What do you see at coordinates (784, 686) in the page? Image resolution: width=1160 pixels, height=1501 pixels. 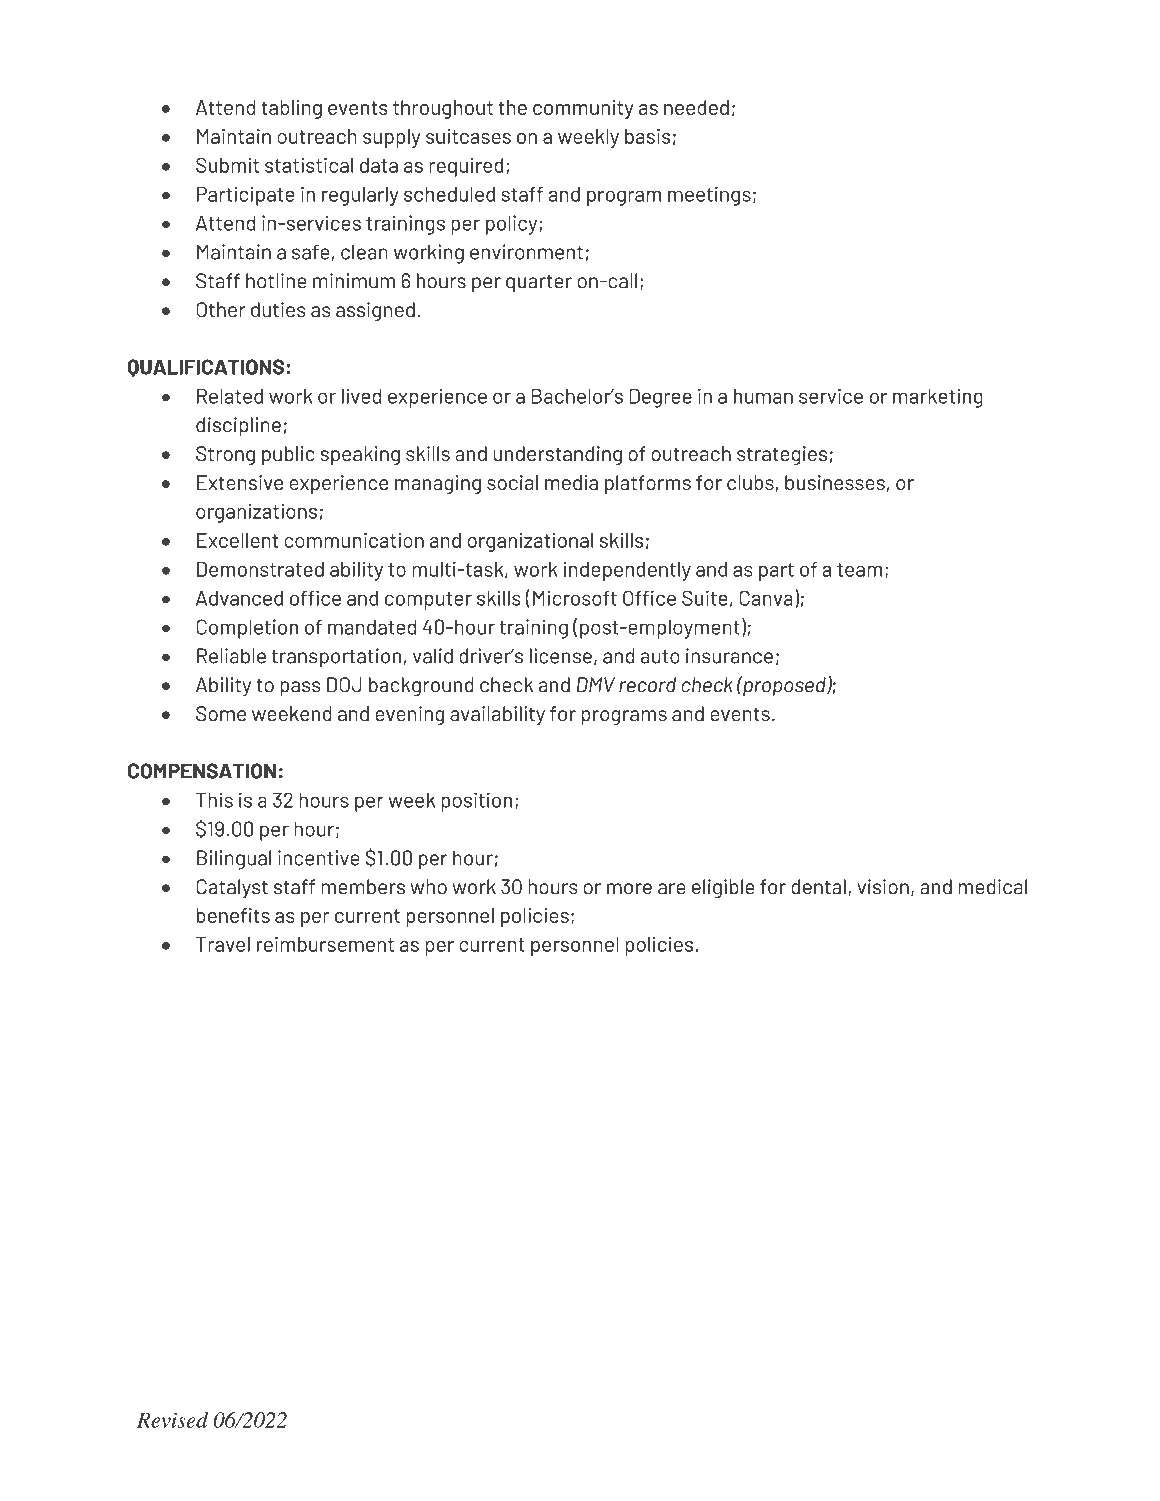 I see `proposed` at bounding box center [784, 686].
